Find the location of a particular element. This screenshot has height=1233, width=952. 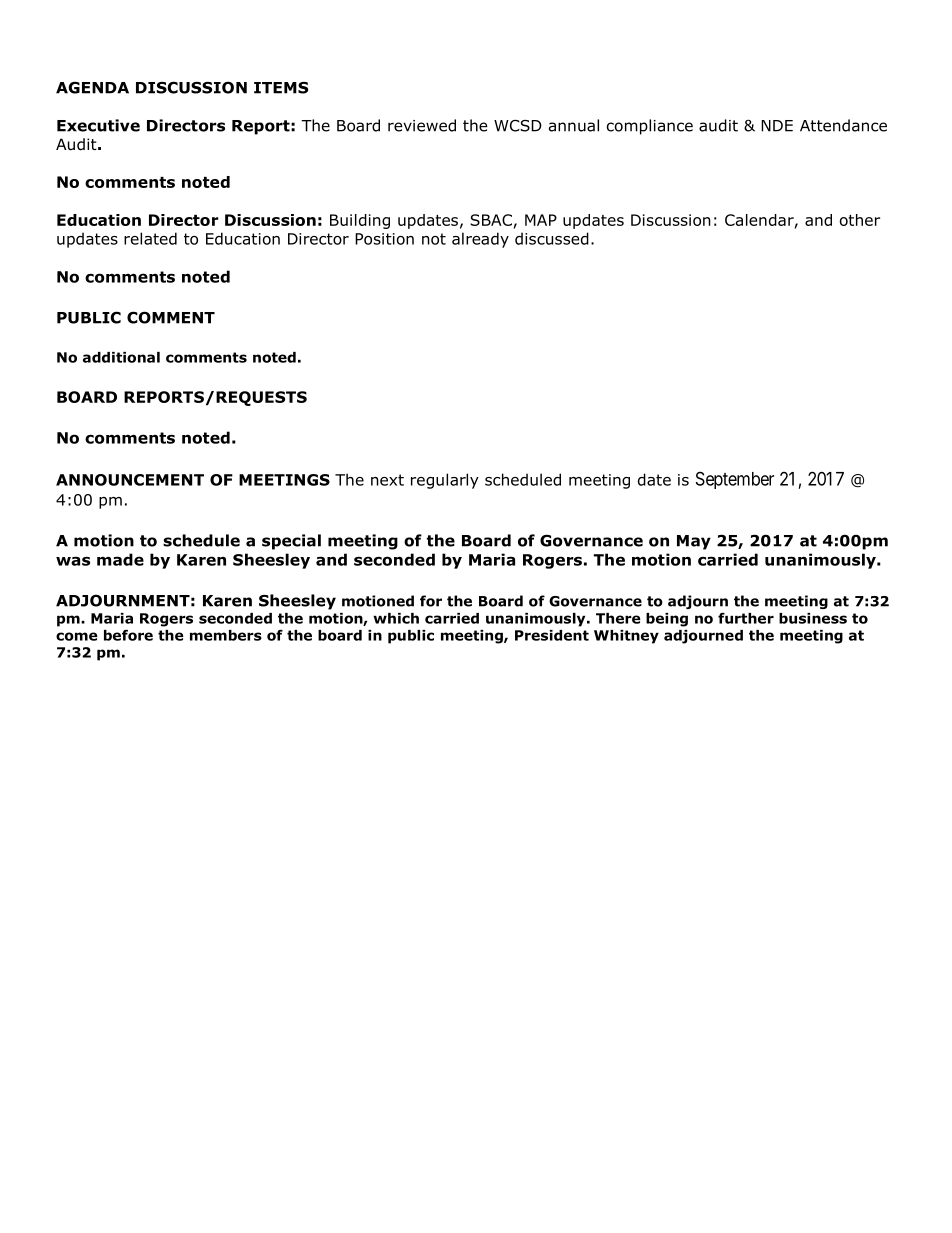

before is located at coordinates (128, 635).
